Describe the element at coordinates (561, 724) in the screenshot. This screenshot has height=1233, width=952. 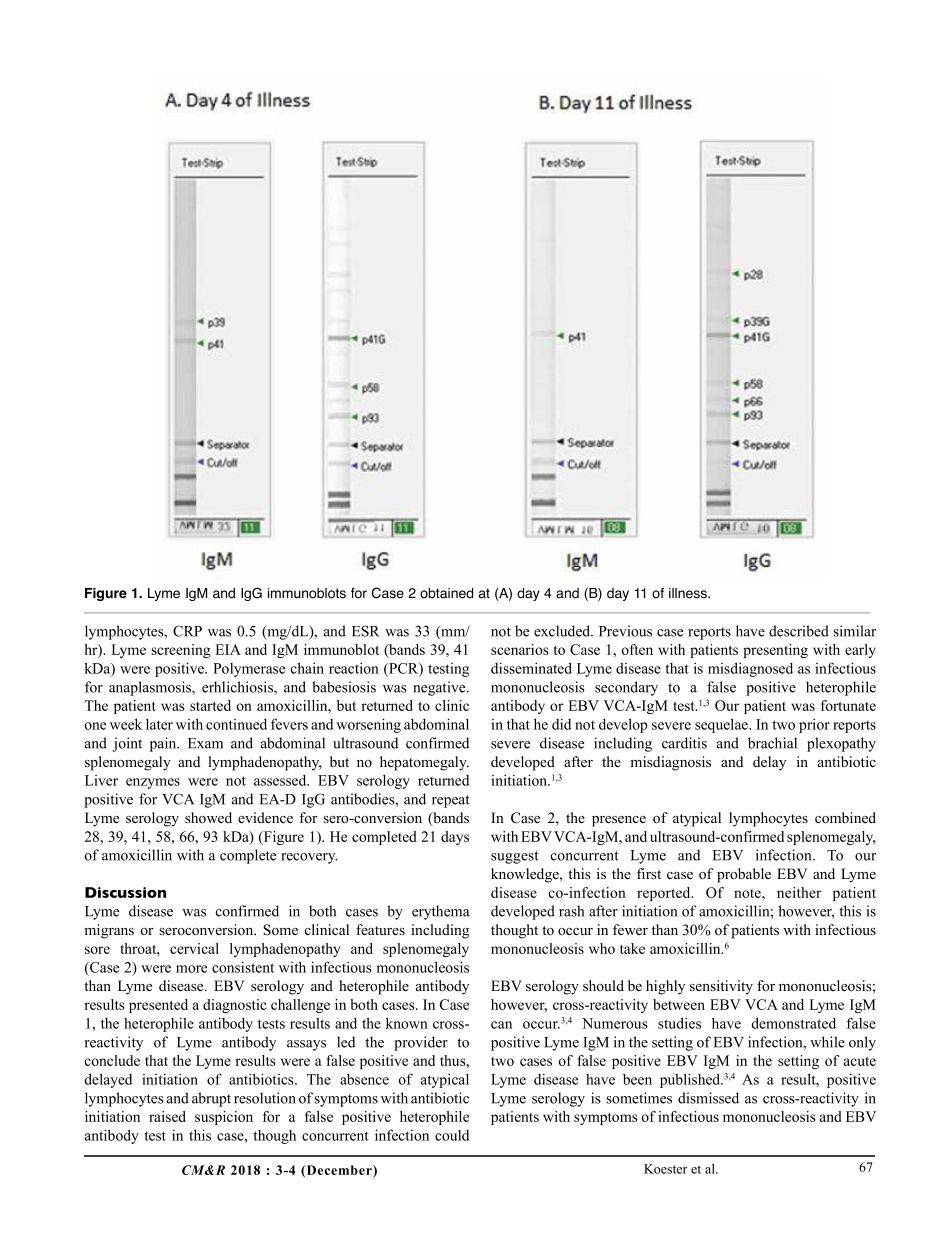
I see `did` at that location.
